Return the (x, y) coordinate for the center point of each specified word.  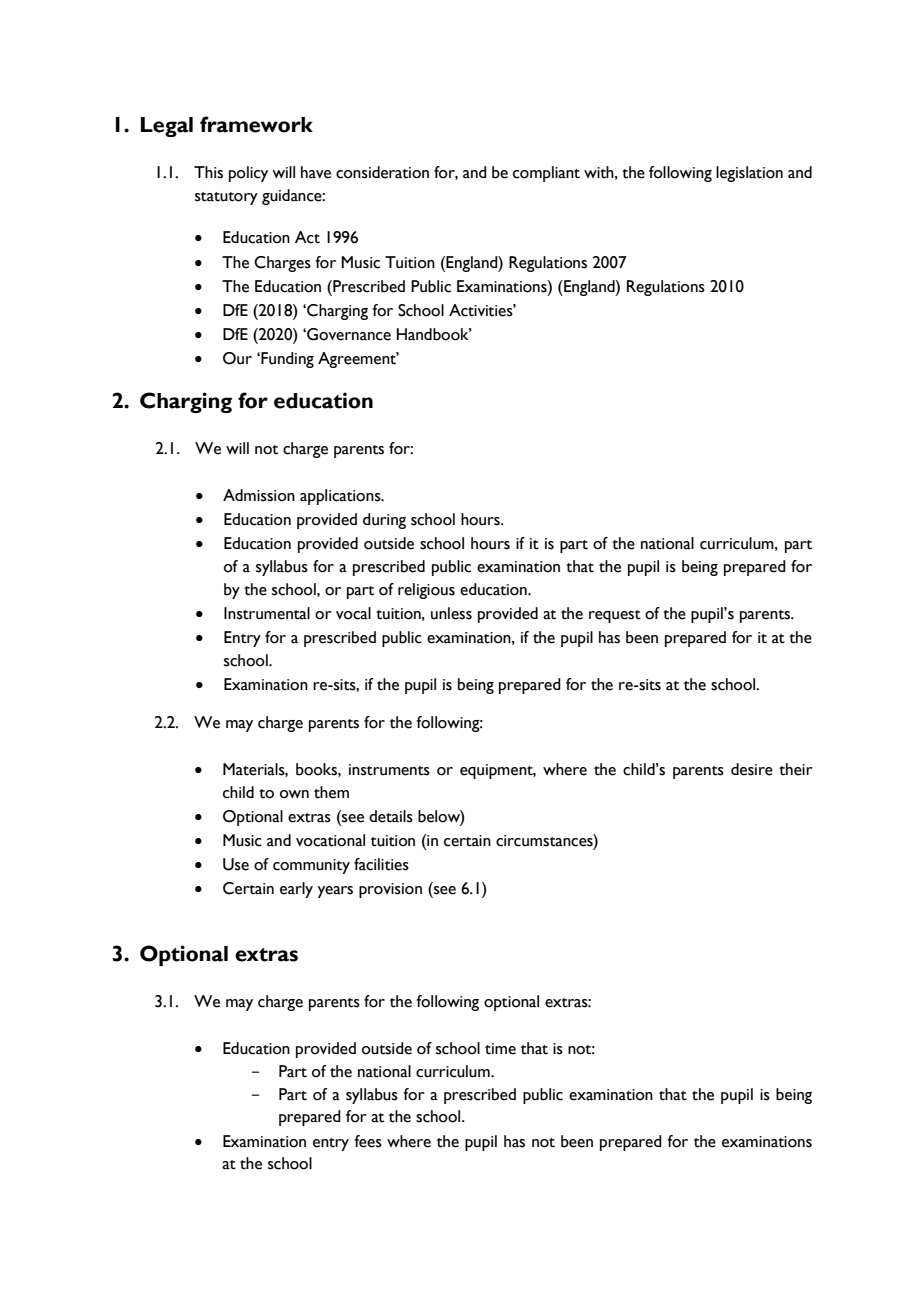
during (384, 521)
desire (752, 769)
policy (248, 174)
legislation (749, 174)
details (391, 816)
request (615, 616)
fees (368, 1141)
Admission (259, 495)
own (294, 794)
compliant (546, 174)
